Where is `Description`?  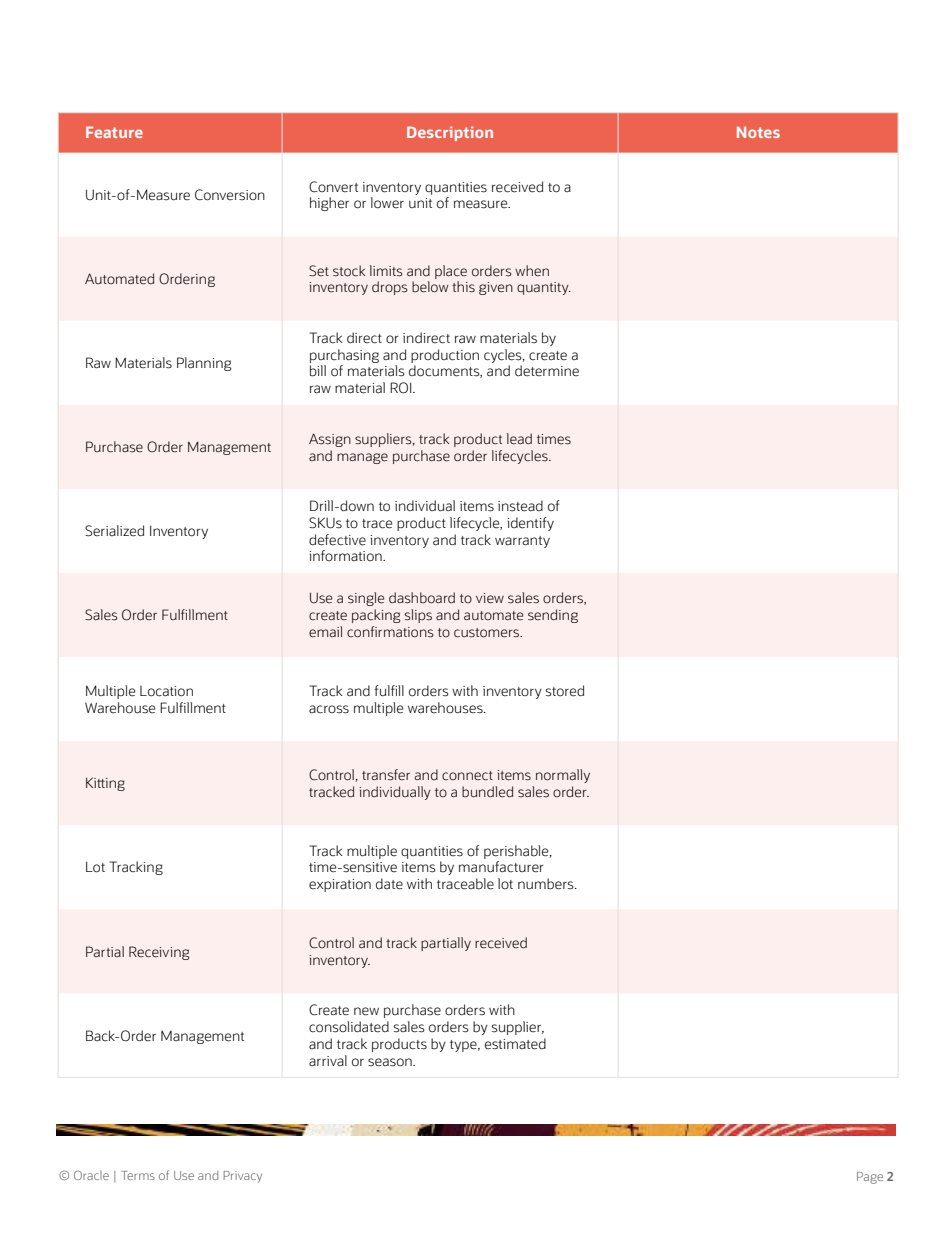
Description is located at coordinates (450, 133).
